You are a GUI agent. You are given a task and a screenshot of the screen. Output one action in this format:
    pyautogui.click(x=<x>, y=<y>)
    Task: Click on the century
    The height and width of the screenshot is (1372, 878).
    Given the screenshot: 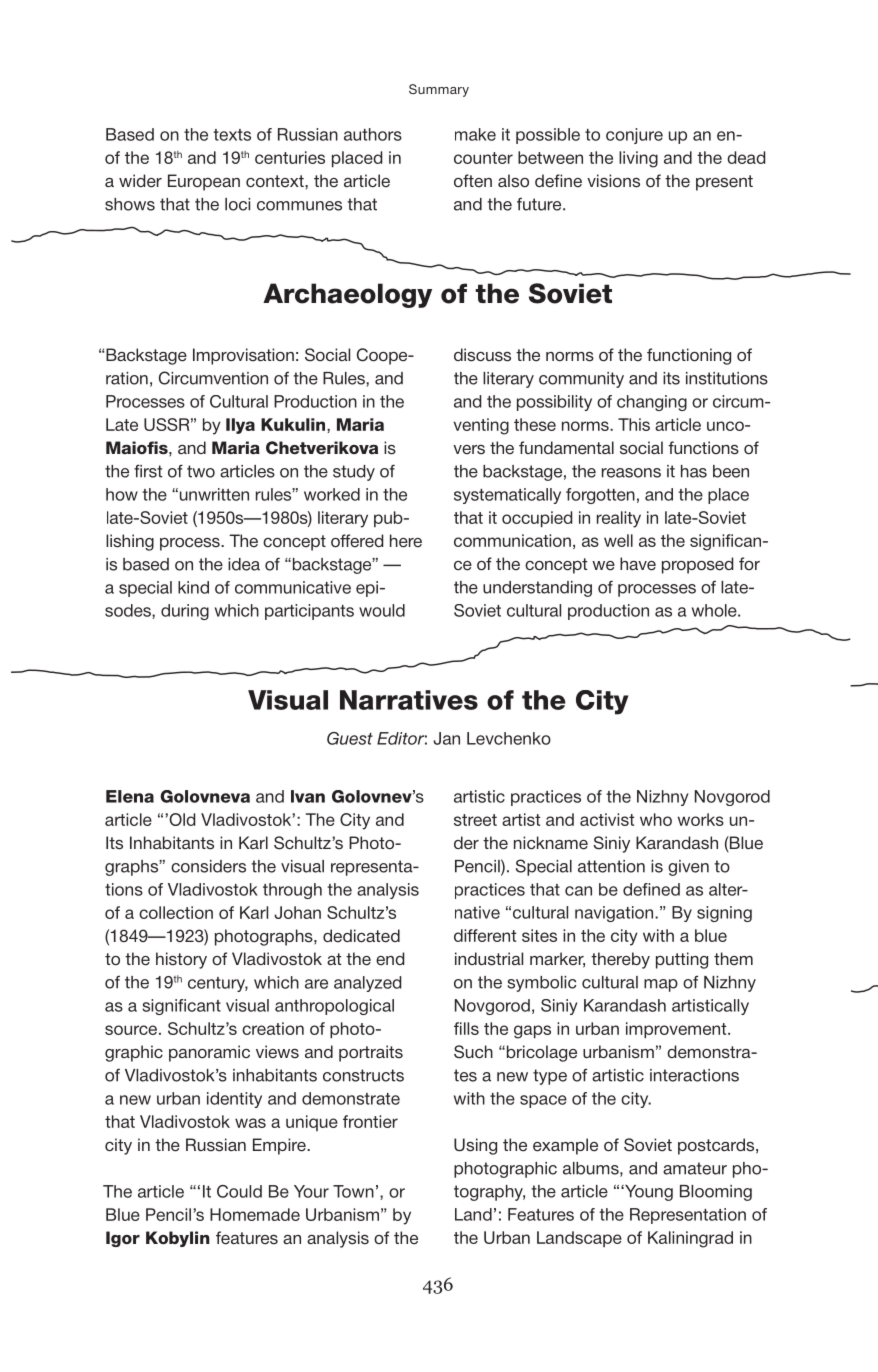 What is the action you would take?
    pyautogui.click(x=218, y=984)
